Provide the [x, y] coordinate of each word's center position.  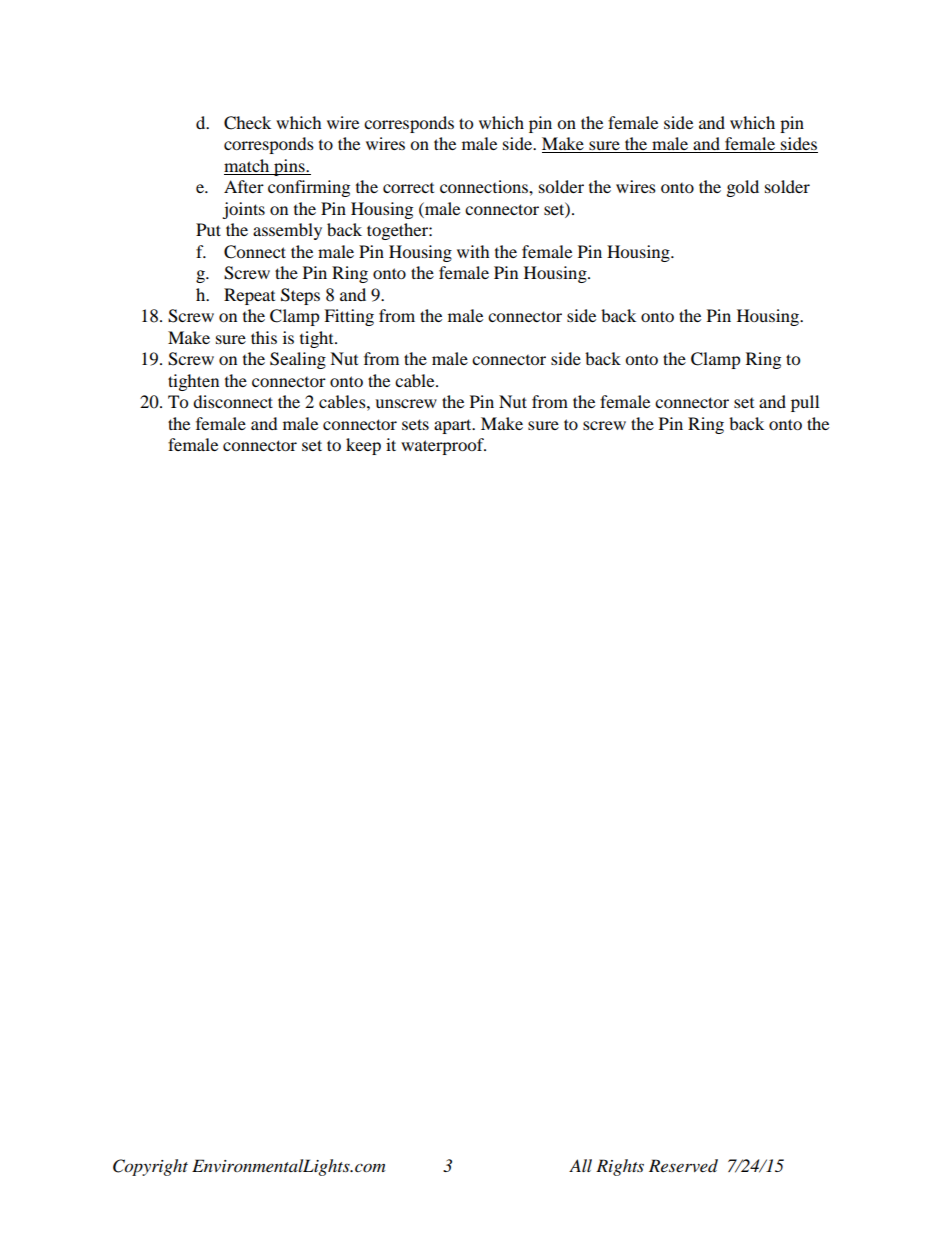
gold [743, 188]
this [264, 337]
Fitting [349, 317]
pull [805, 403]
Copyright [150, 1167]
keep [363, 446]
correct [408, 188]
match [248, 167]
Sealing [298, 360]
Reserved [683, 1166]
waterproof [443, 446]
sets [415, 424]
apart [454, 426]
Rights [620, 1167]
